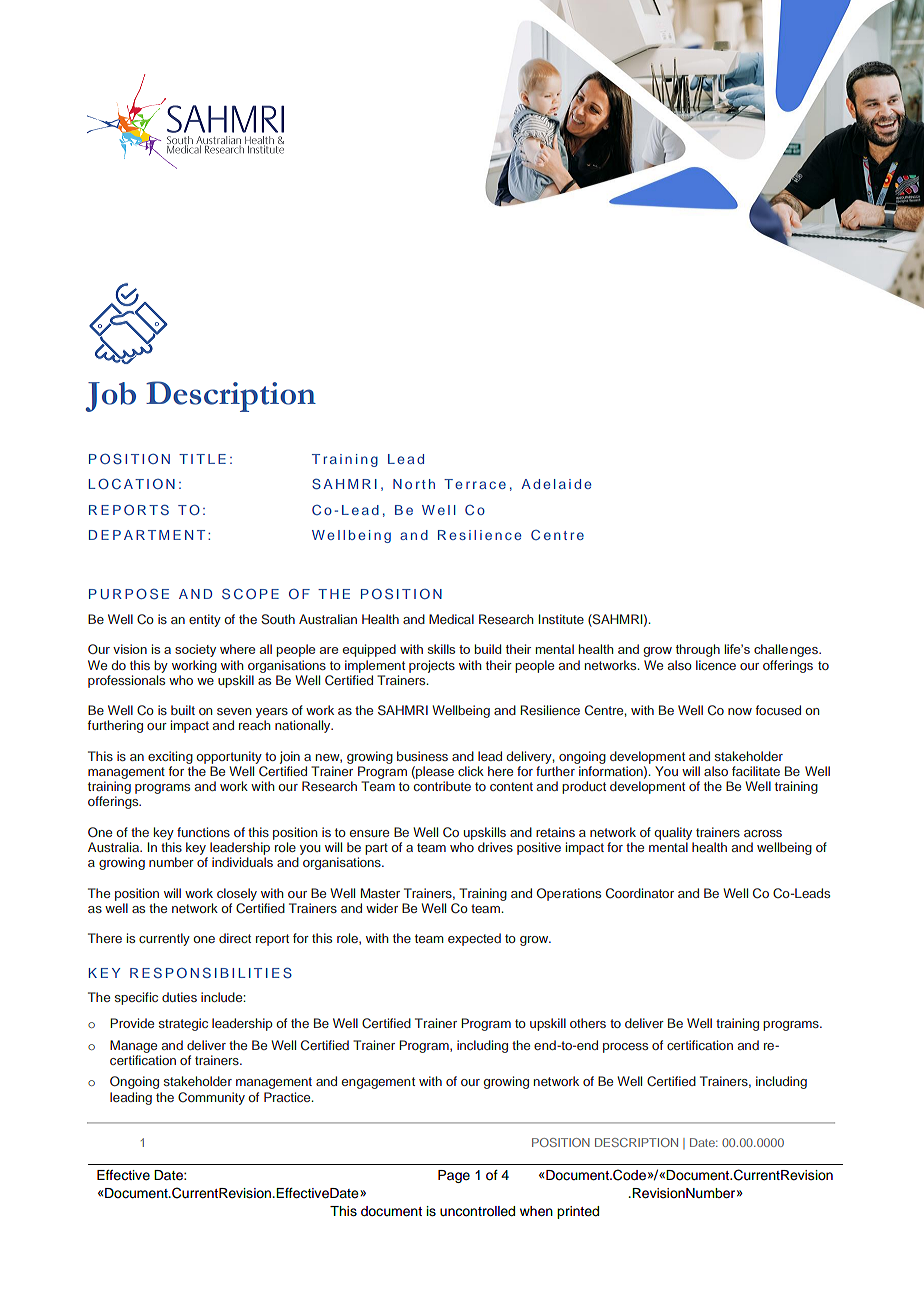 The image size is (924, 1309). What do you see at coordinates (454, 1176) in the screenshot?
I see `Page` at bounding box center [454, 1176].
